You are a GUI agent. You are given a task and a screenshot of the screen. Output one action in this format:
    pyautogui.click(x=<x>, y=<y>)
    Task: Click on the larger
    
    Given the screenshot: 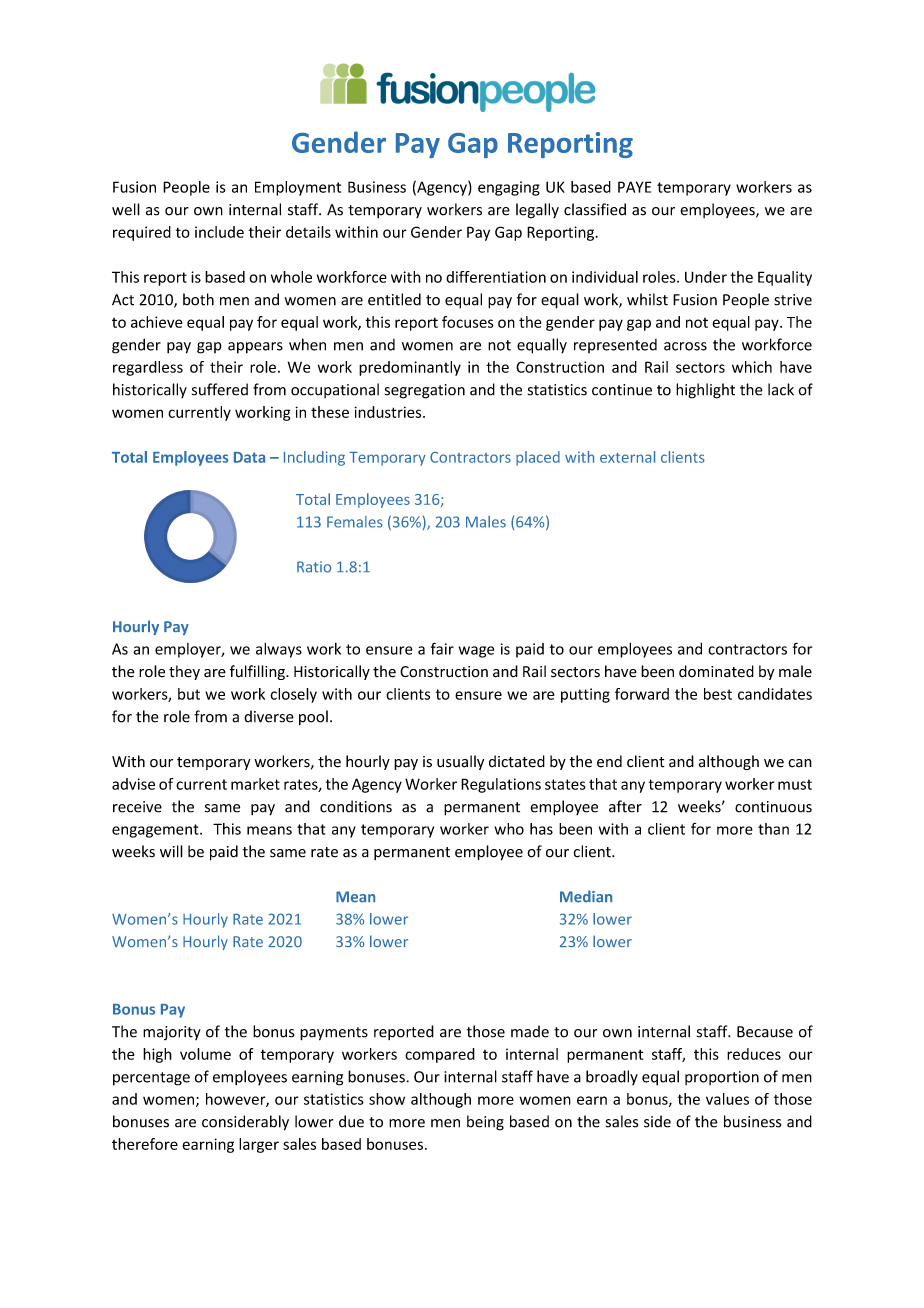 What is the action you would take?
    pyautogui.click(x=259, y=1145)
